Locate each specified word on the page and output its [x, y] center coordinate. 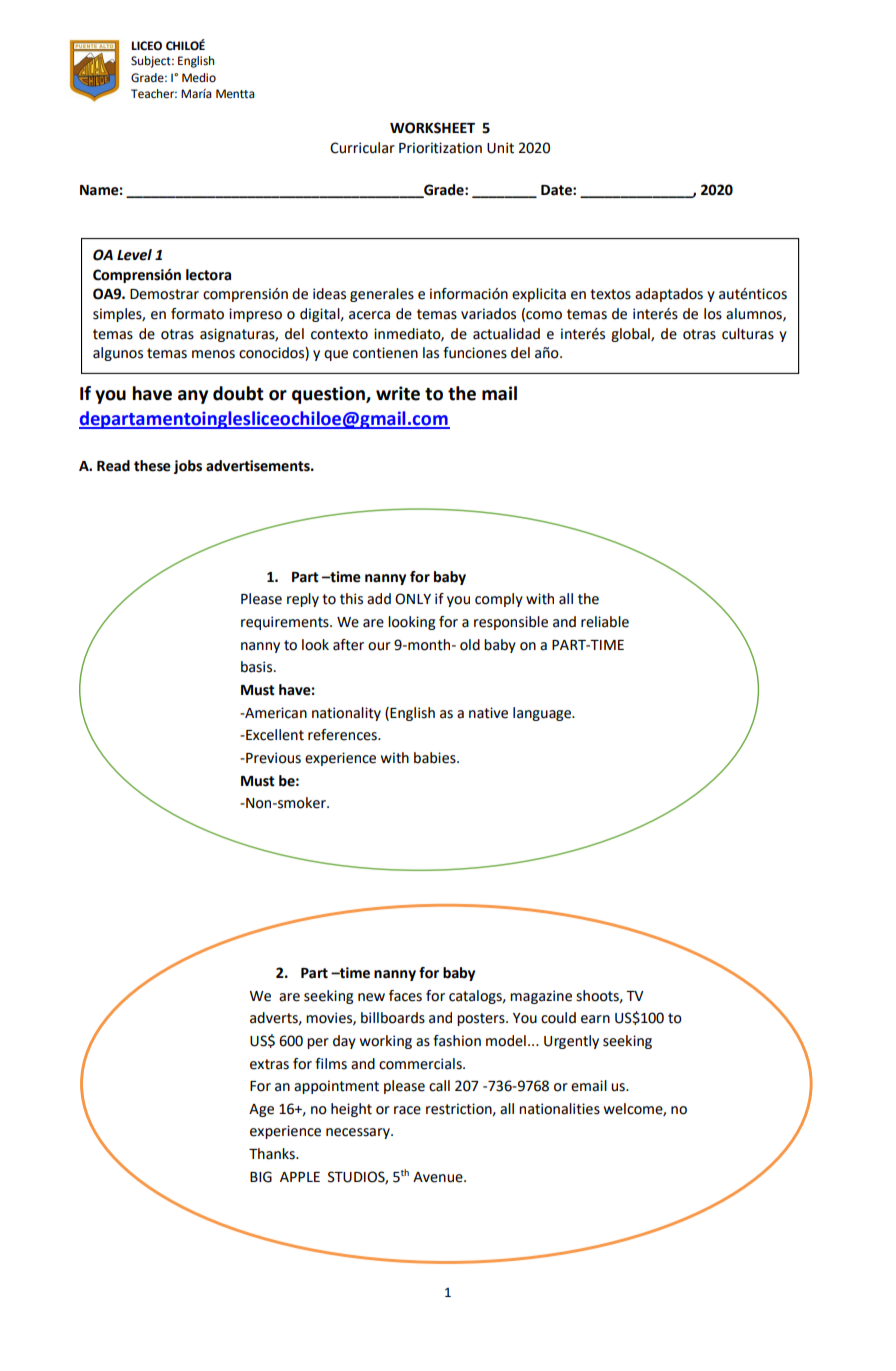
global [631, 335]
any [193, 397]
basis [258, 667]
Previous [272, 758]
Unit [500, 148]
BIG [261, 1177]
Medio [199, 78]
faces [405, 996]
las [431, 353]
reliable [605, 622]
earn [595, 1019]
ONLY [413, 599]
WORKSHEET [432, 128]
